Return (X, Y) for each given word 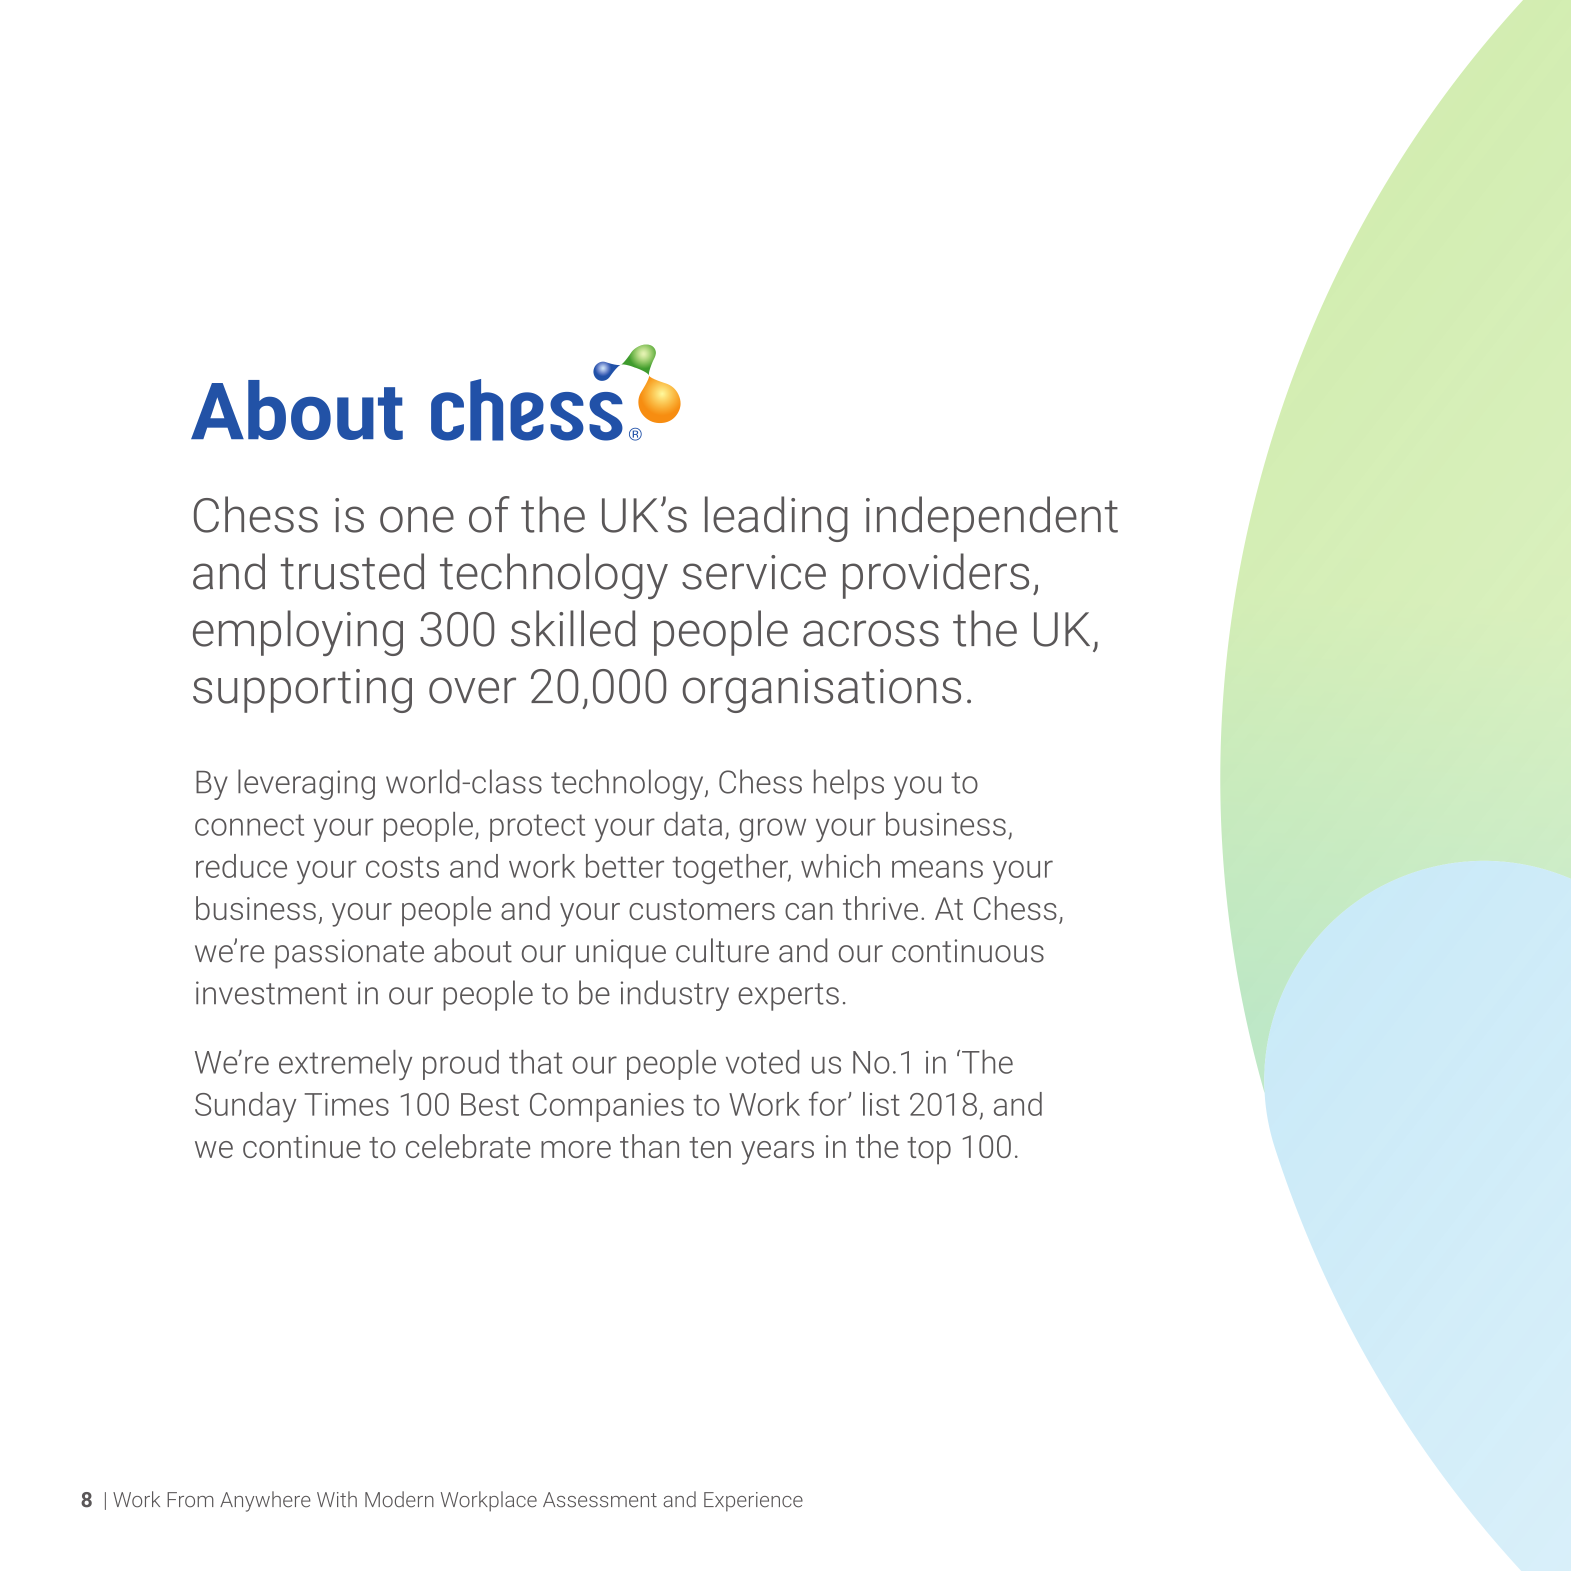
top (929, 1151)
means (937, 869)
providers (936, 576)
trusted (352, 571)
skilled (573, 628)
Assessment (600, 1500)
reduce (241, 866)
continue (301, 1146)
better (625, 866)
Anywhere (265, 1501)
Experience (753, 1502)
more (576, 1149)
